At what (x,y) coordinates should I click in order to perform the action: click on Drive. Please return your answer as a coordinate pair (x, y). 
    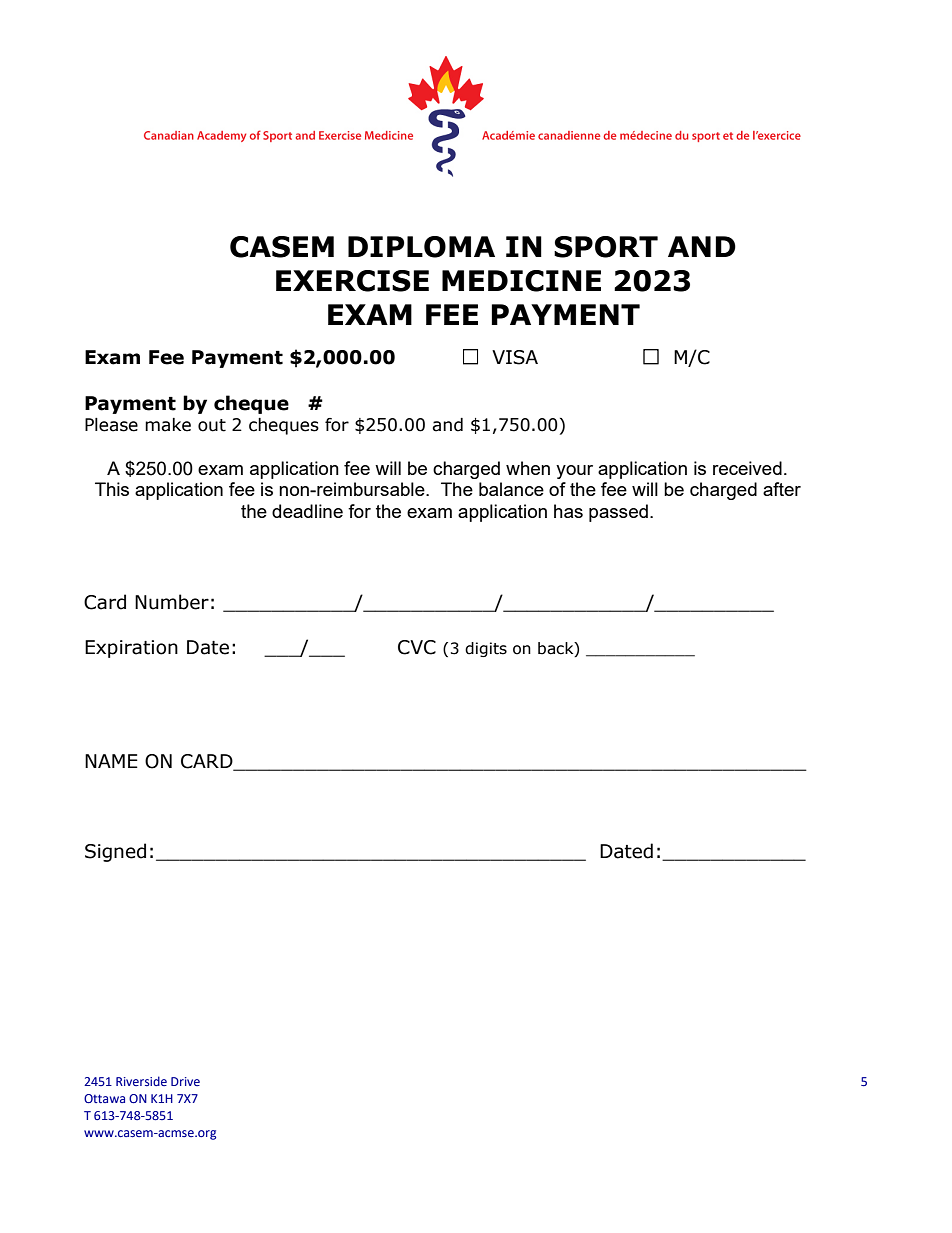
    Looking at the image, I should click on (185, 1081).
